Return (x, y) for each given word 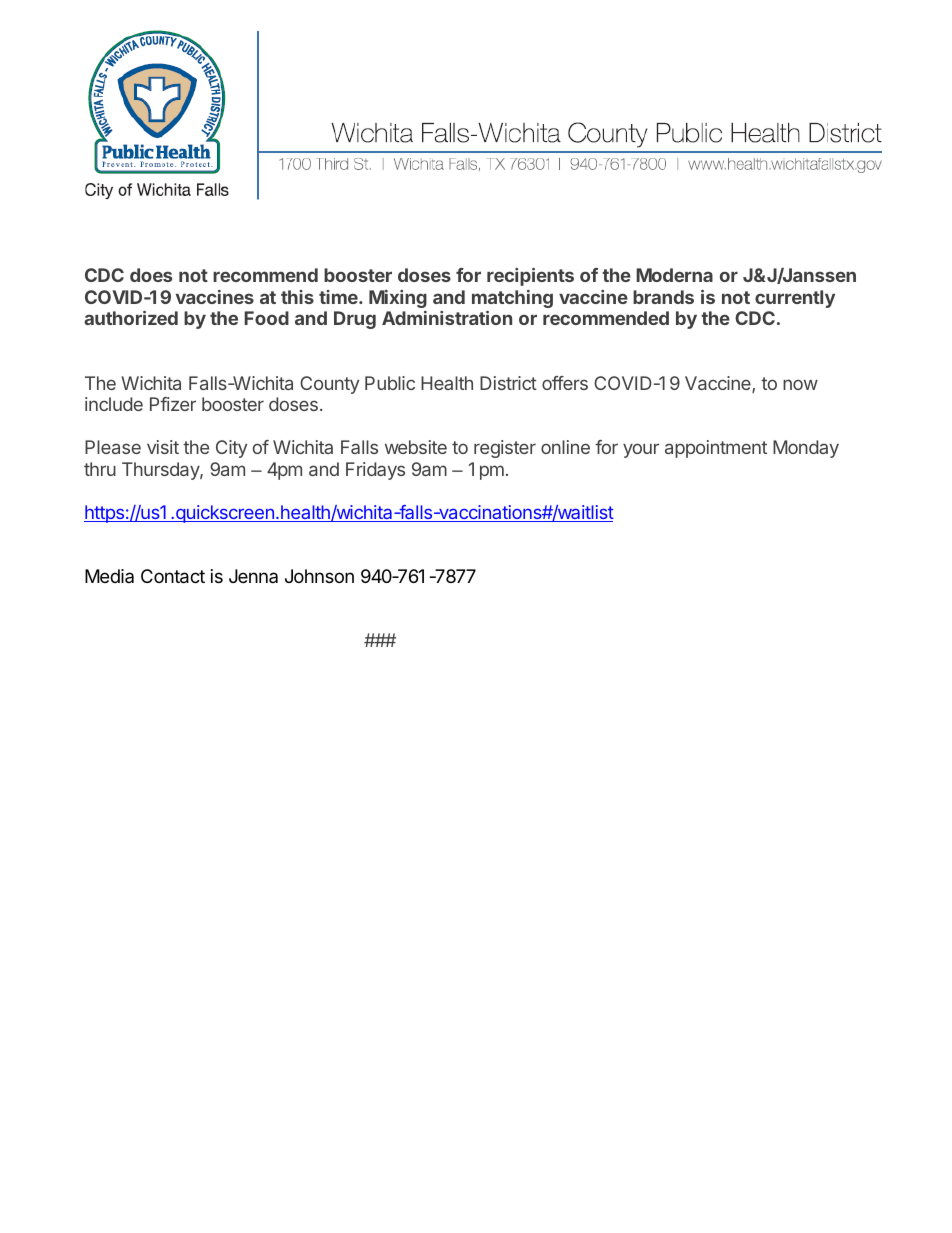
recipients (530, 277)
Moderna (674, 275)
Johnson (319, 576)
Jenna (253, 576)
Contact (173, 576)
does (151, 275)
